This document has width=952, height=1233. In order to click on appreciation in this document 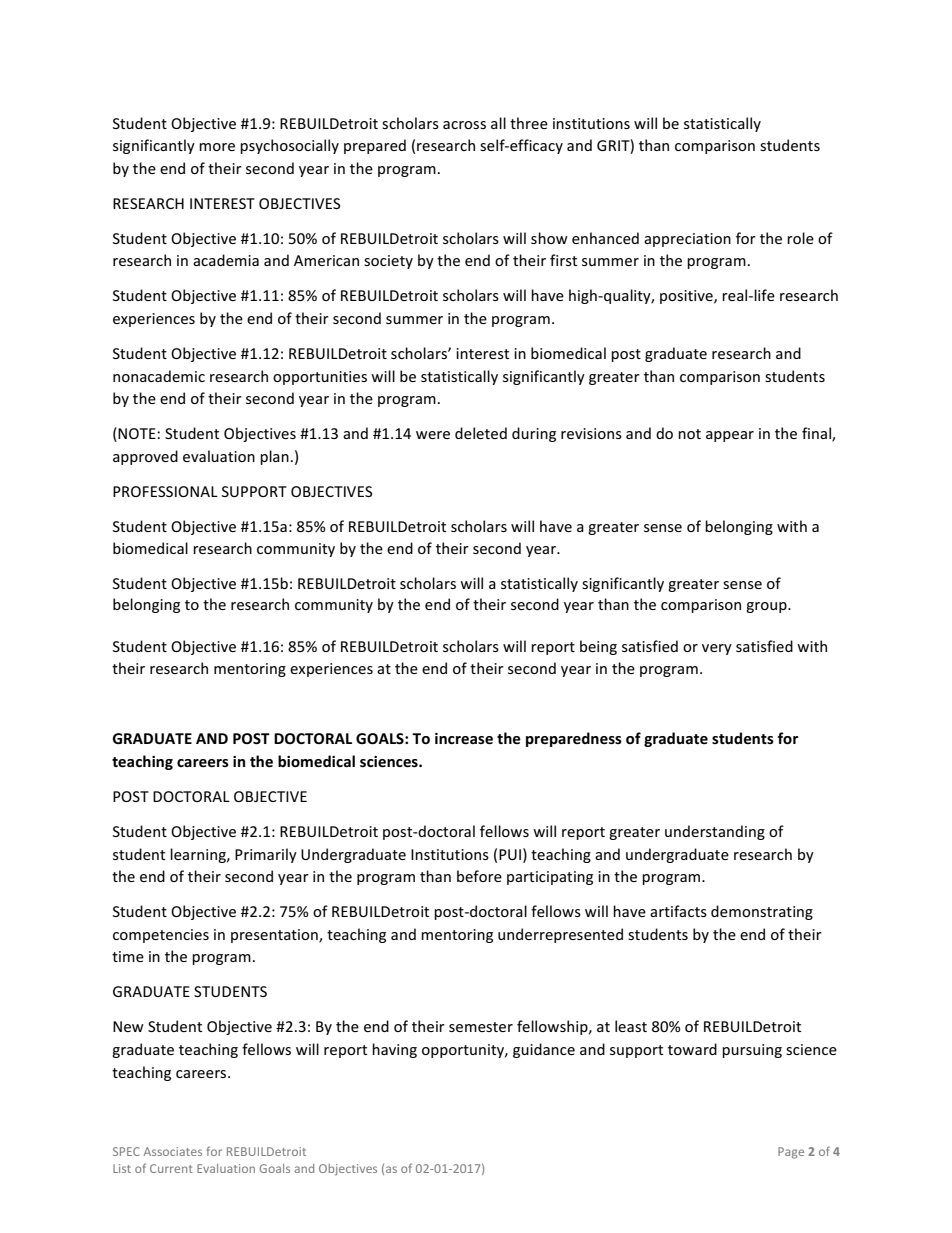, I will do `click(687, 240)`.
